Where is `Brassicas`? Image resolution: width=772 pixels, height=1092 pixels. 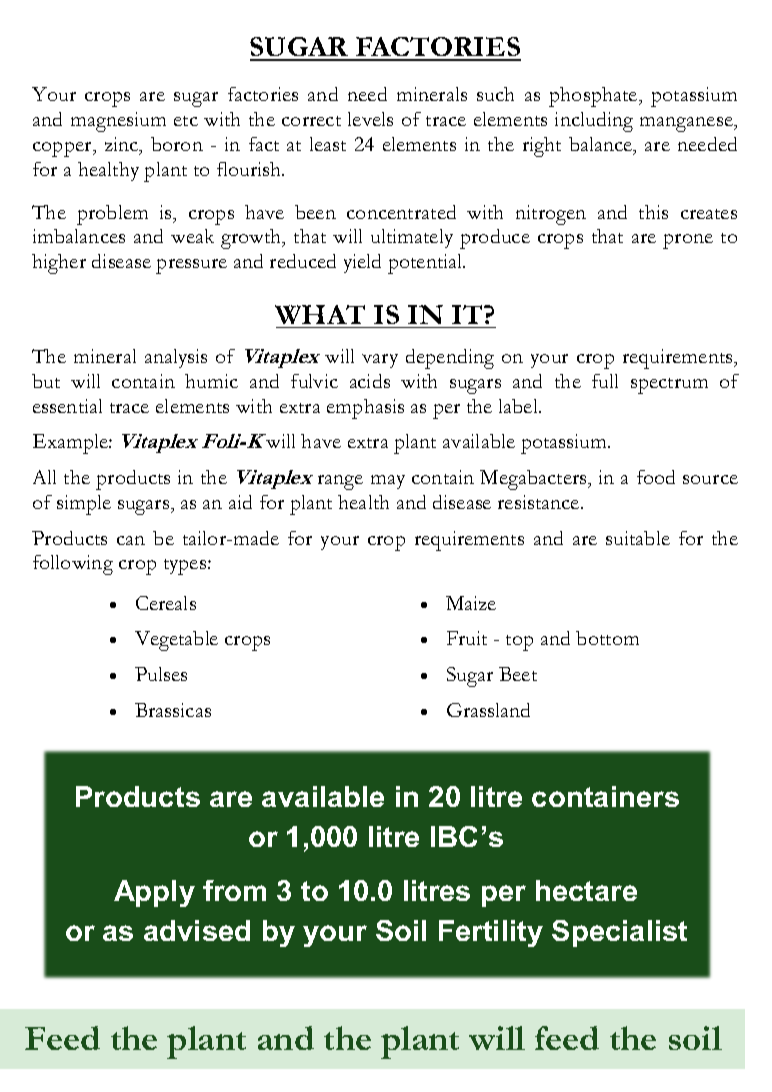
Brassicas is located at coordinates (173, 710).
